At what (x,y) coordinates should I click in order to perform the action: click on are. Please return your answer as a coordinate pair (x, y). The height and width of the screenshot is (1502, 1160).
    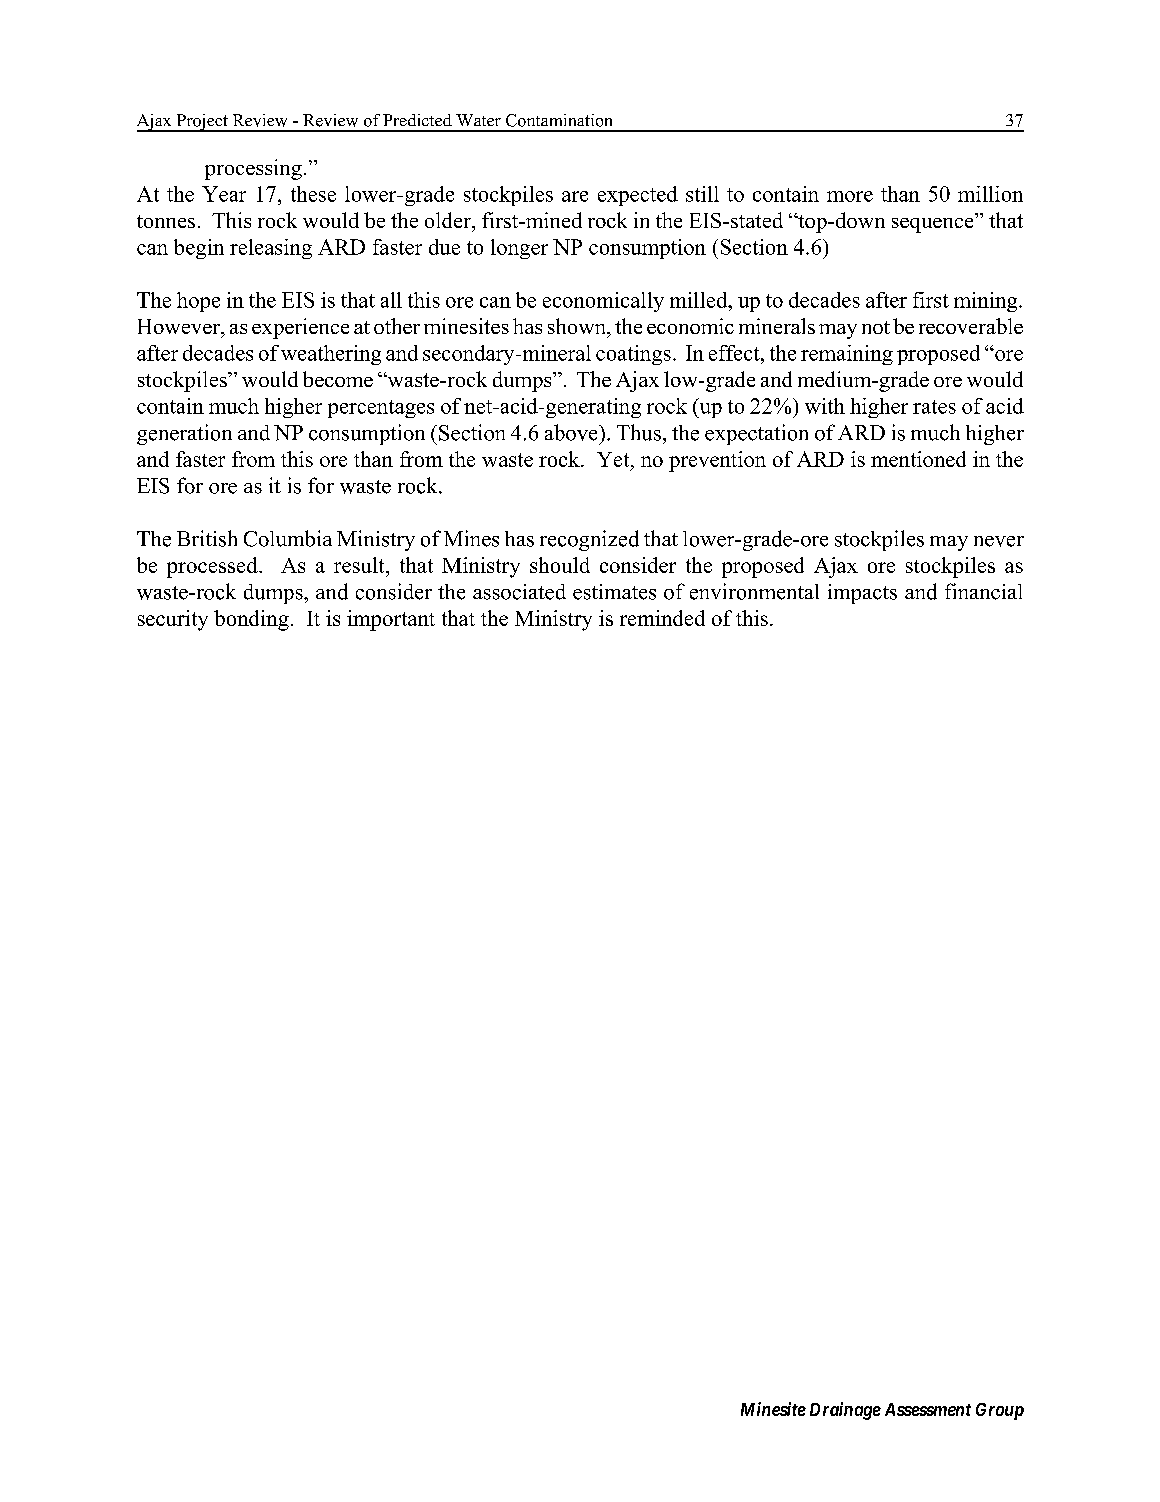
    Looking at the image, I should click on (575, 196).
